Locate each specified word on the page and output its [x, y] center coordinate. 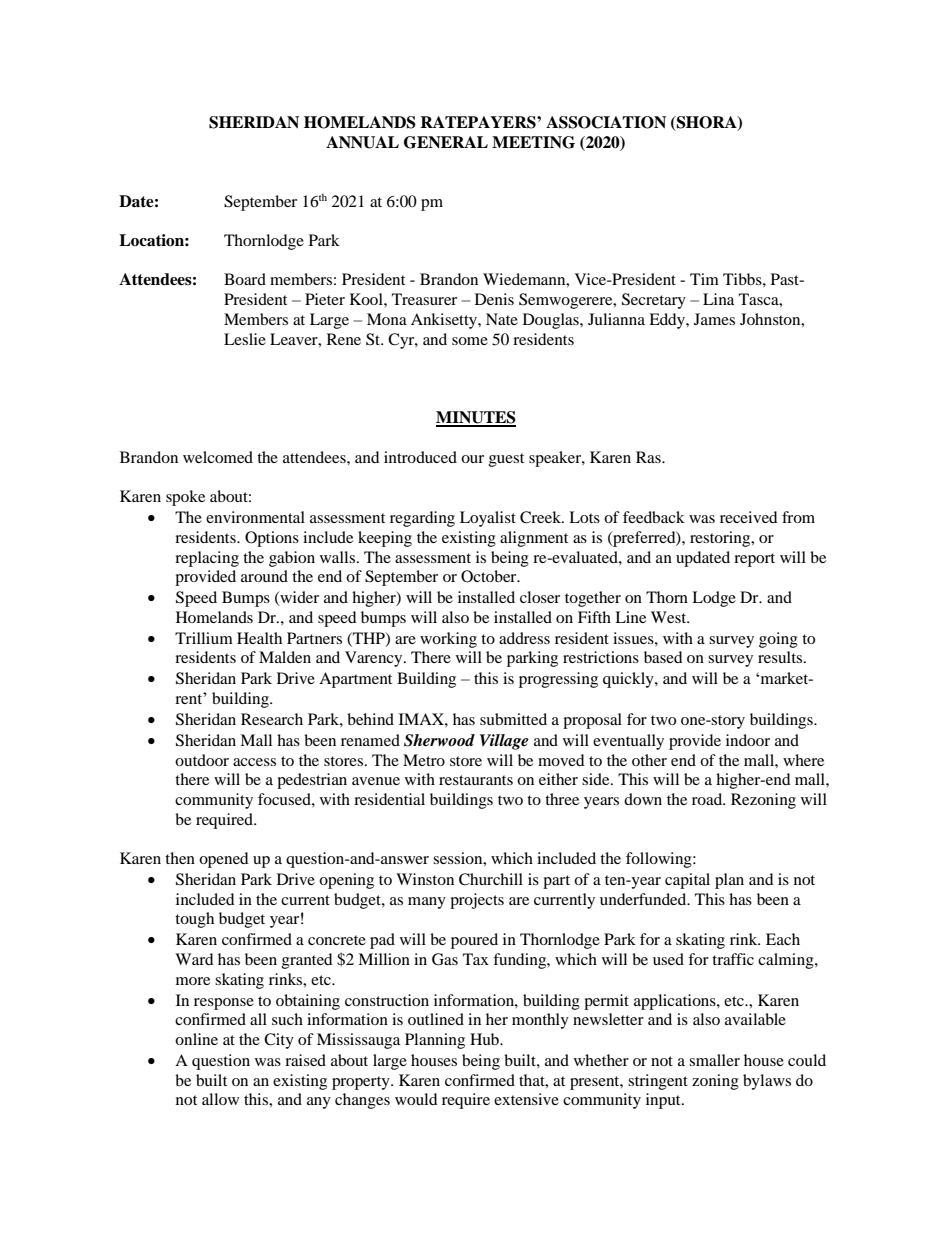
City [279, 1041]
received [749, 517]
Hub [485, 1039]
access [254, 762]
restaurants [476, 780]
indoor [748, 740]
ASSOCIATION [606, 122]
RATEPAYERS [479, 122]
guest [506, 460]
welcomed [218, 457]
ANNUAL [362, 142]
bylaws [767, 1082]
